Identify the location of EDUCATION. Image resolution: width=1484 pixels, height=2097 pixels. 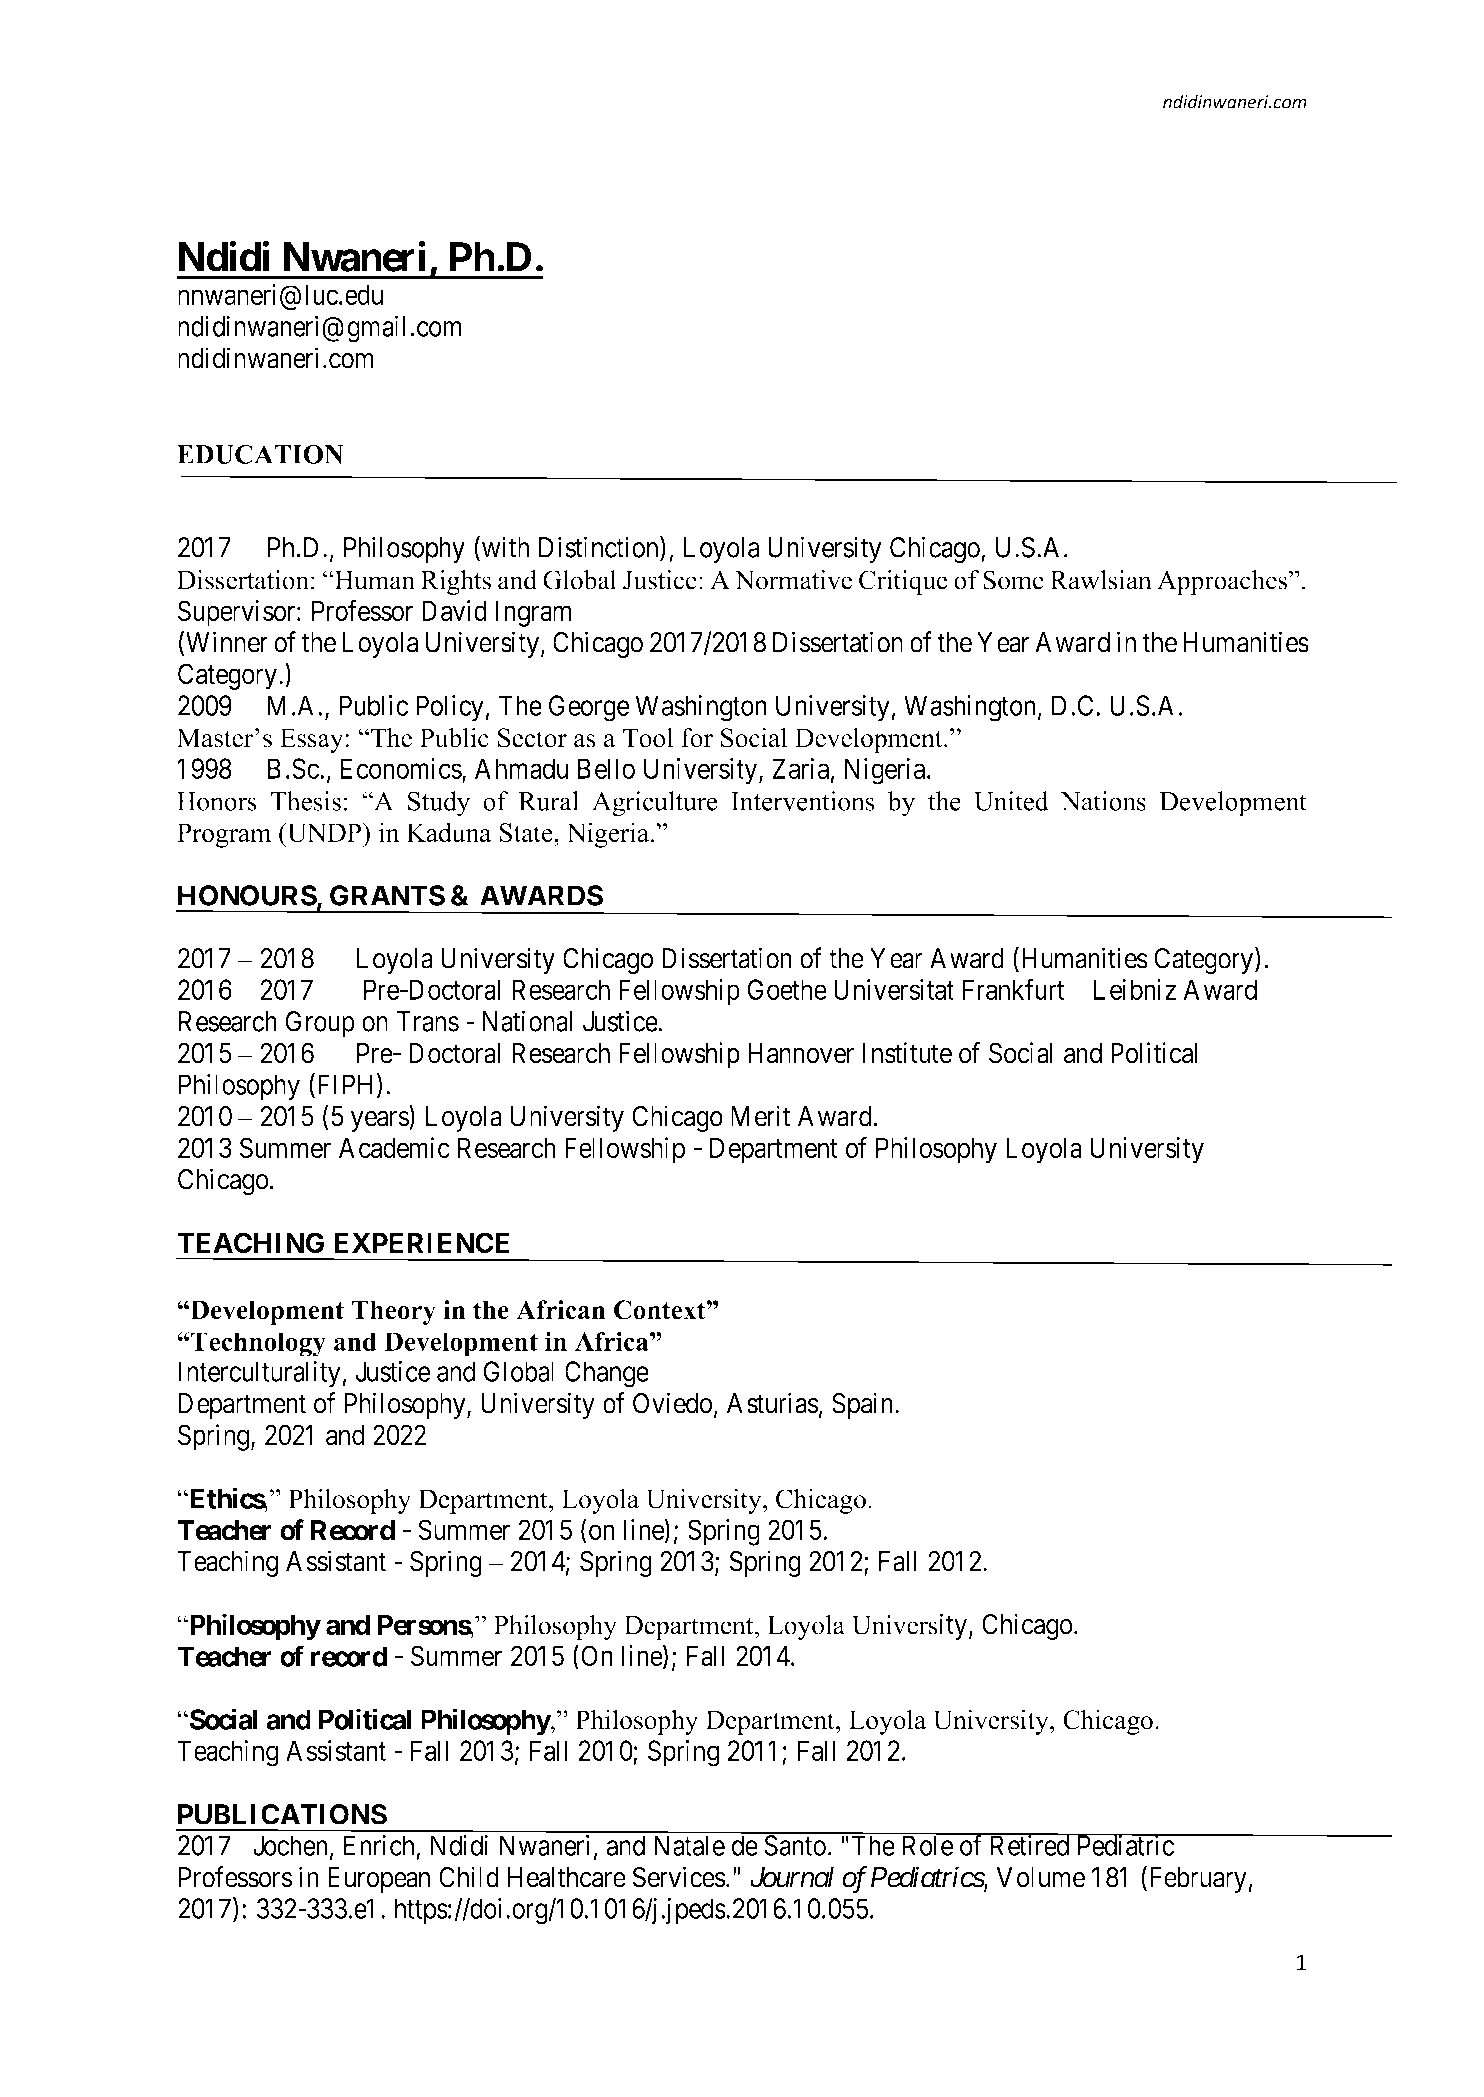
(260, 454).
